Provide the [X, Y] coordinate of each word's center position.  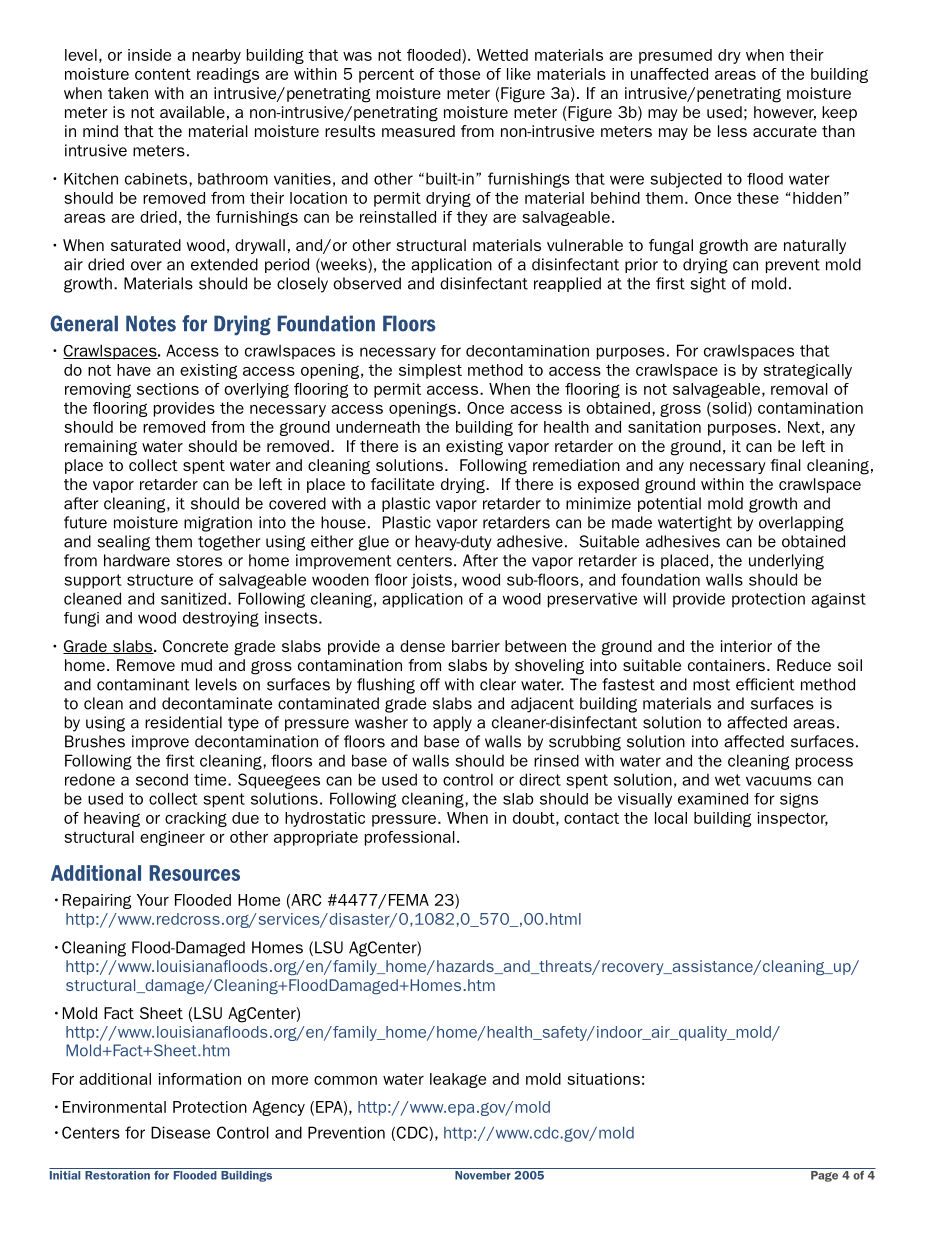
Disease [180, 1132]
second [162, 779]
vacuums [779, 781]
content [163, 74]
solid [729, 409]
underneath [378, 427]
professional [410, 838]
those [459, 74]
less [732, 131]
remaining [101, 448]
